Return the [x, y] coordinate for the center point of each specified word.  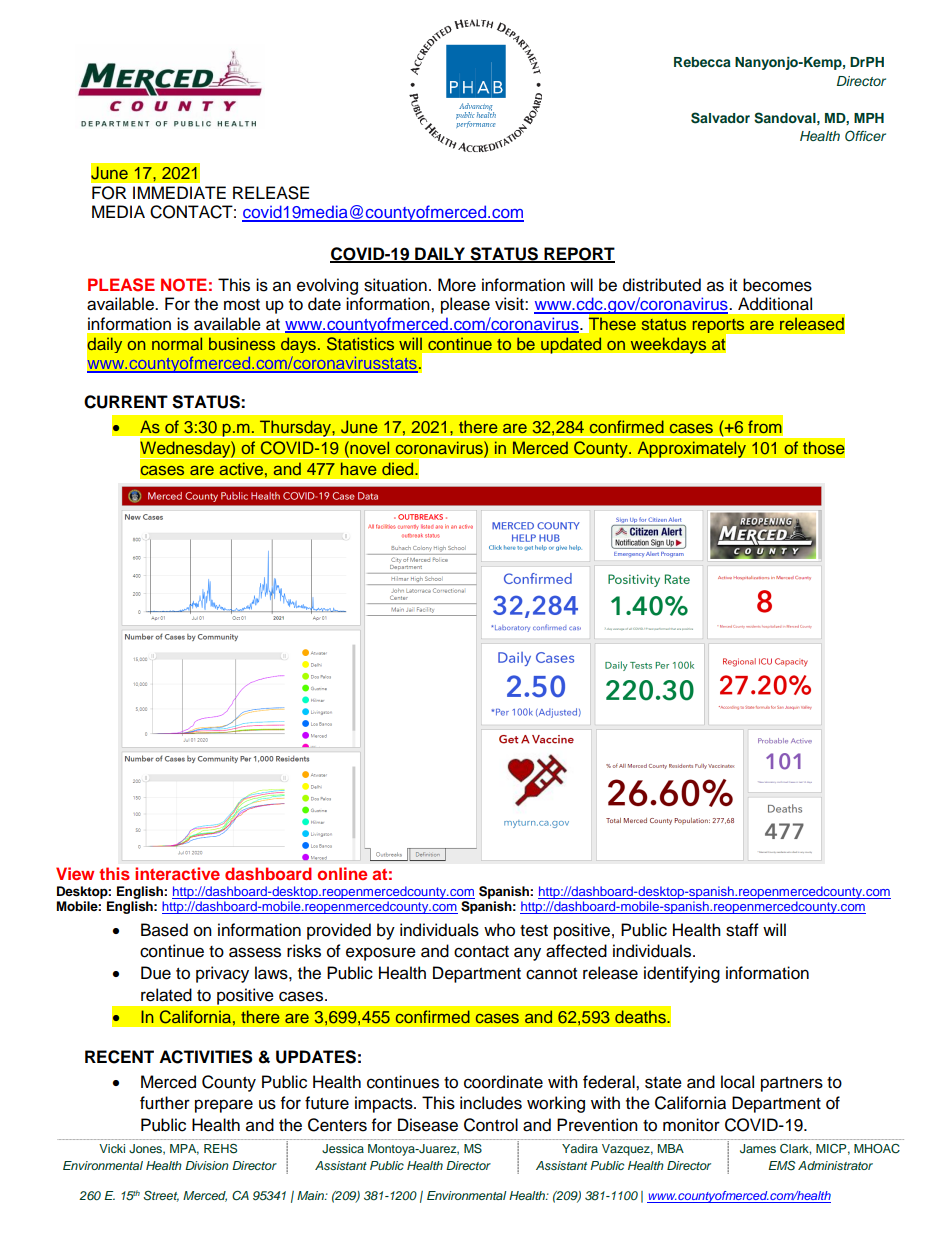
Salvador [720, 118]
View [75, 873]
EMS [781, 1166]
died [399, 468]
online [342, 873]
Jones [146, 1149]
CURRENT [126, 402]
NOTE [184, 285]
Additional [775, 304]
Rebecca [702, 62]
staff [742, 930]
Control [491, 1125]
